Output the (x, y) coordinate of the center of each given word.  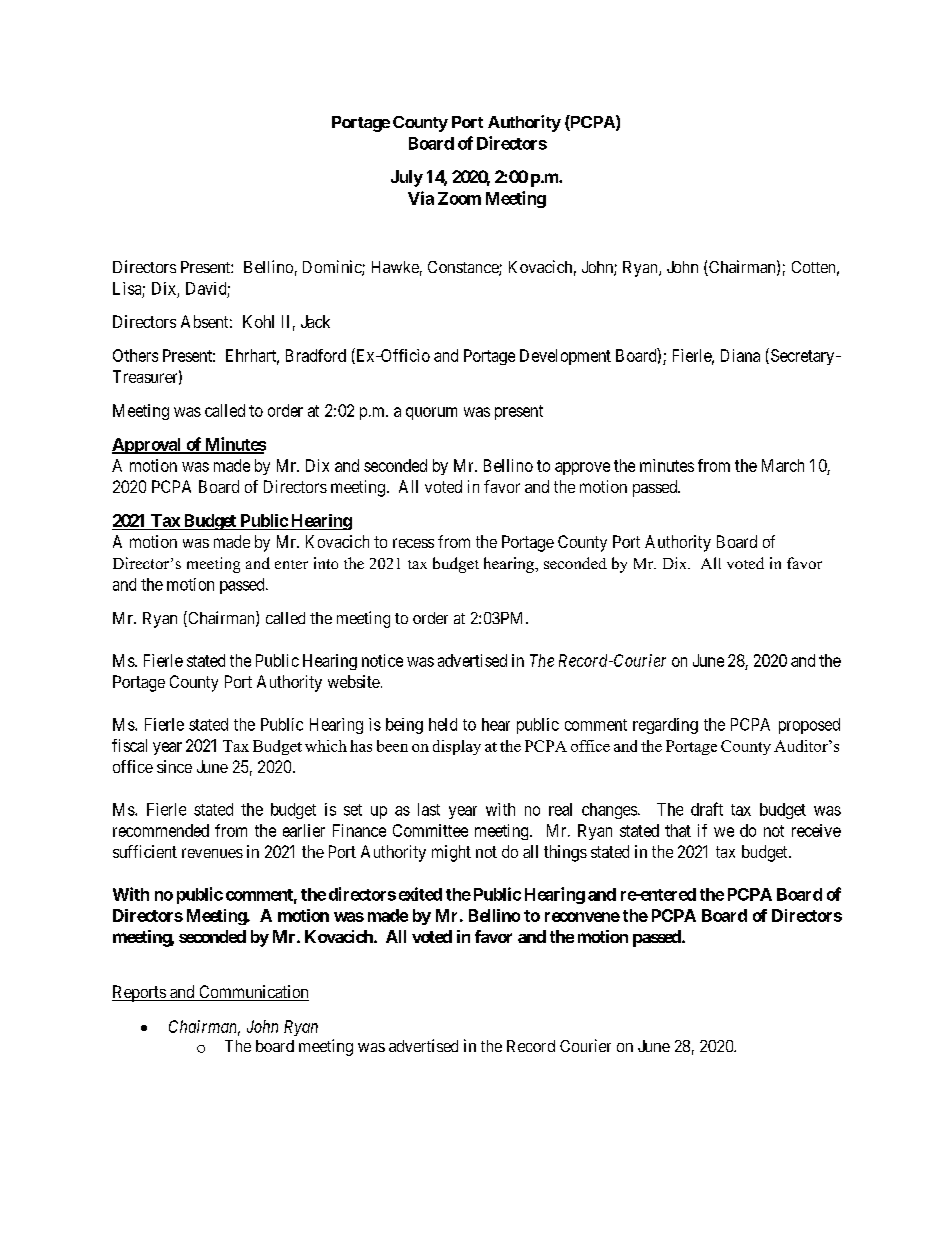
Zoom (459, 198)
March (783, 465)
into (326, 563)
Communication (253, 993)
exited (420, 894)
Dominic (333, 268)
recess (413, 543)
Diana (740, 355)
